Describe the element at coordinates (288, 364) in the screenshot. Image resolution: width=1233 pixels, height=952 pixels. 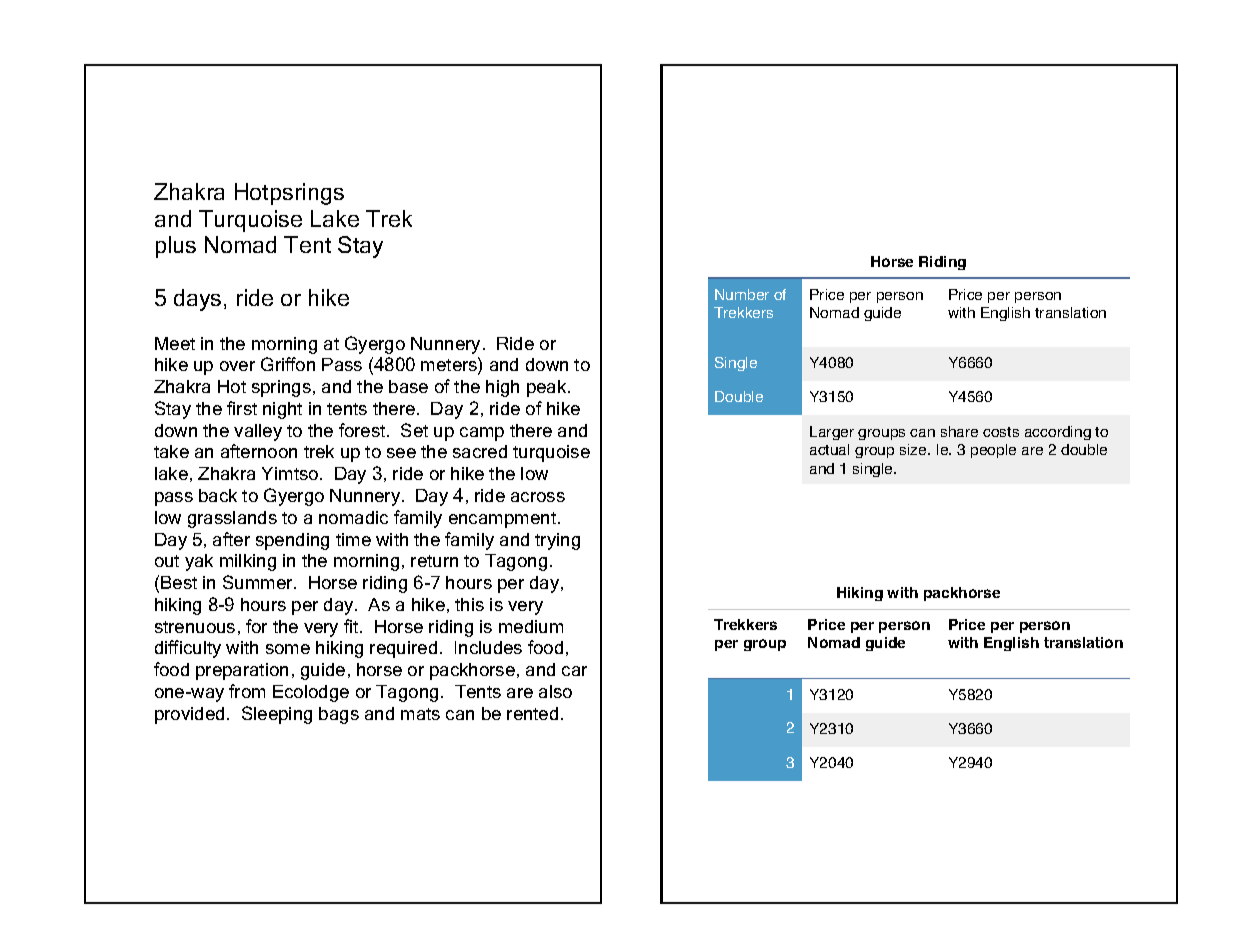
I see `Griffon` at that location.
